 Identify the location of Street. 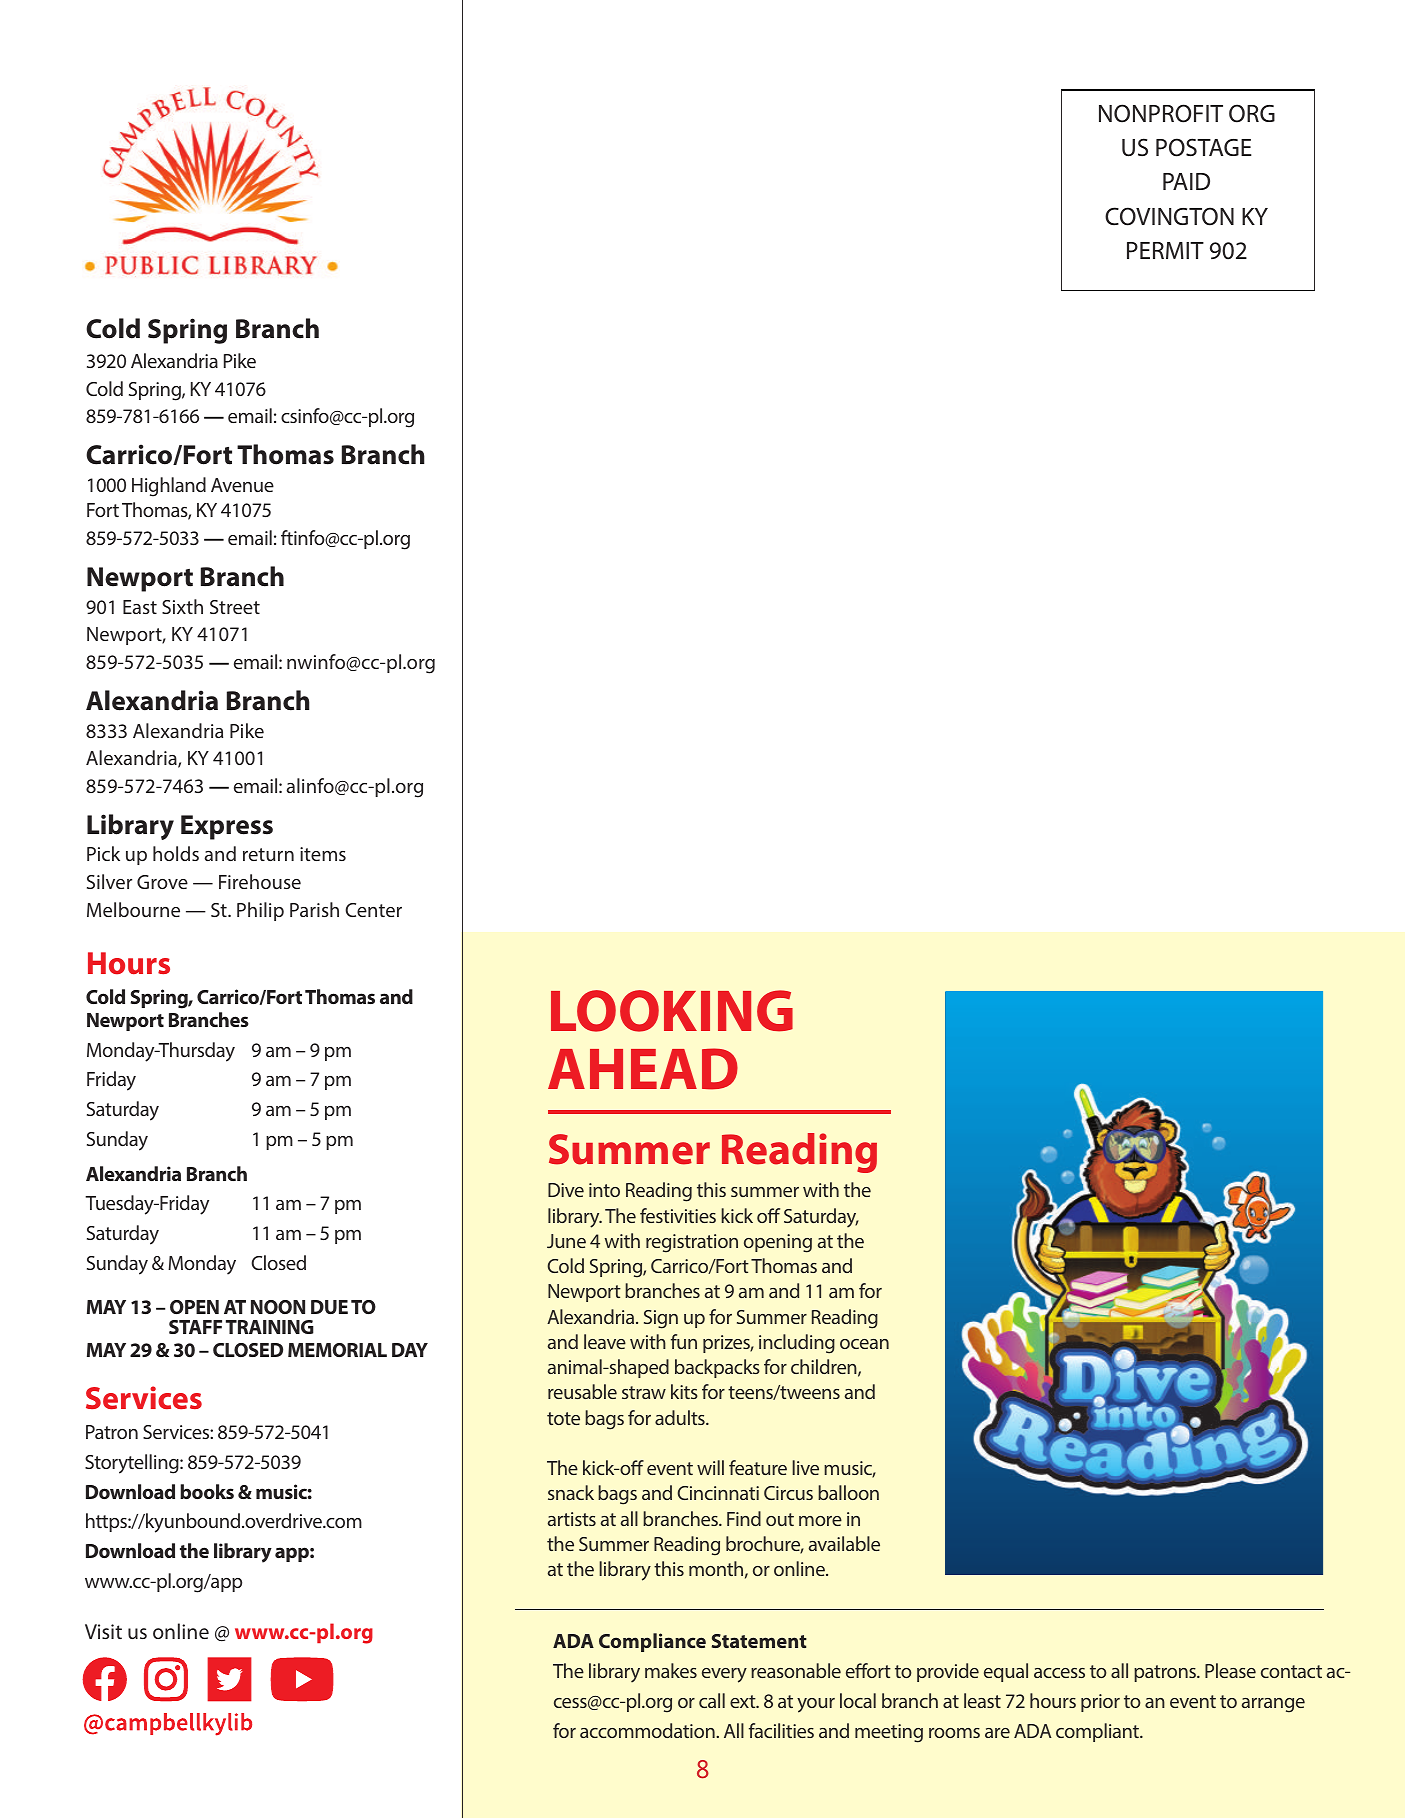
(235, 607).
